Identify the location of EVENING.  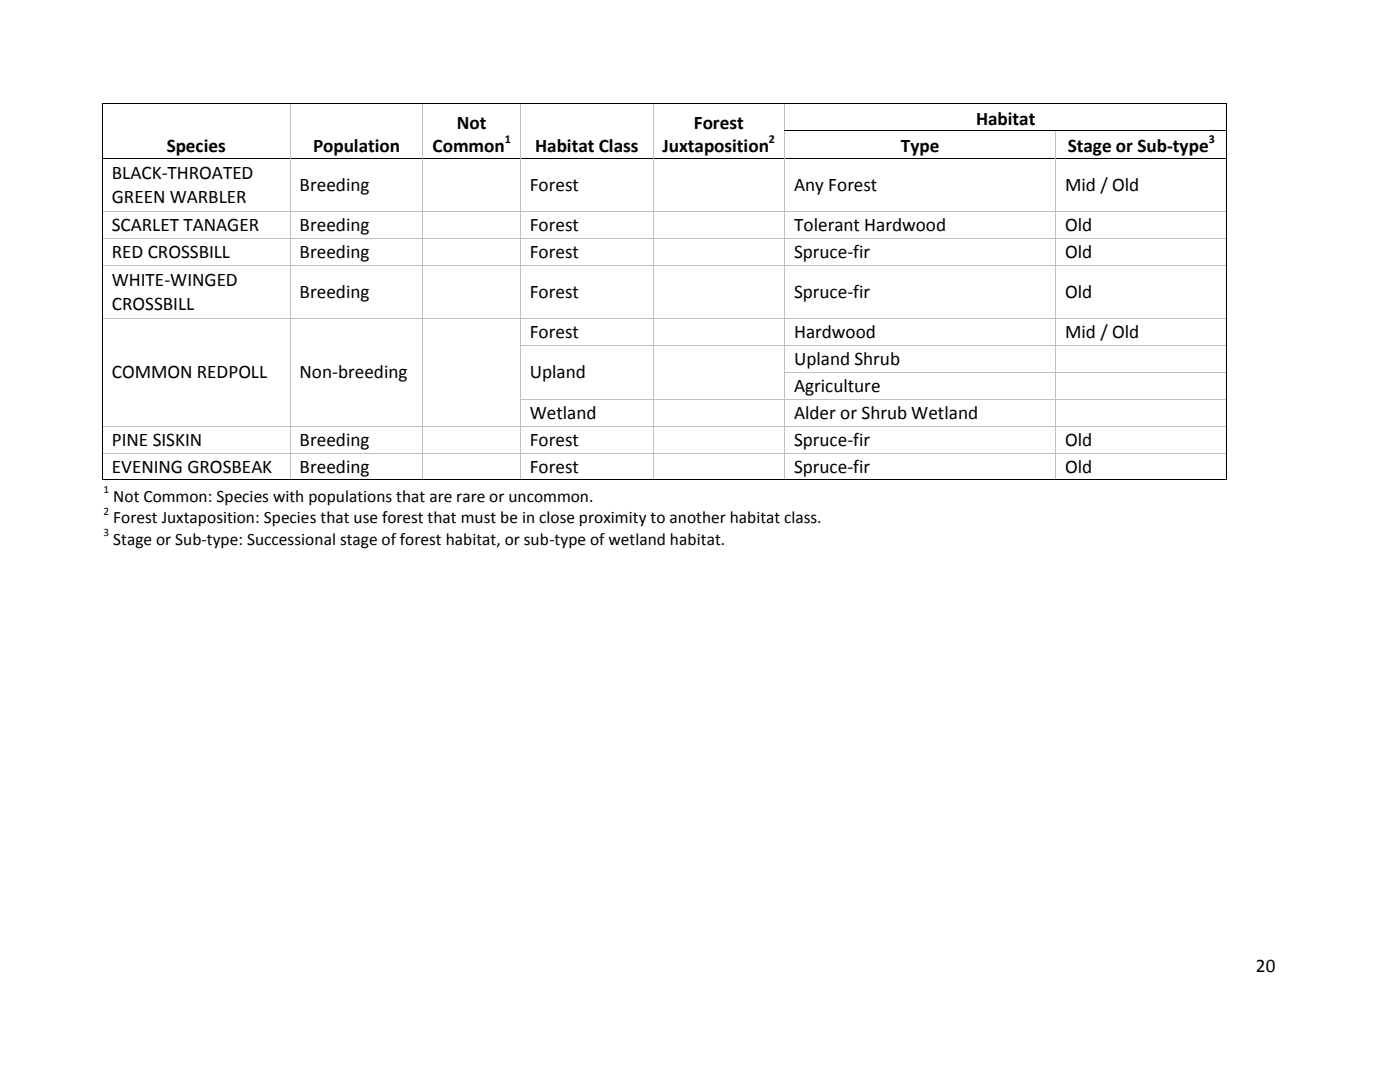
(147, 467).
